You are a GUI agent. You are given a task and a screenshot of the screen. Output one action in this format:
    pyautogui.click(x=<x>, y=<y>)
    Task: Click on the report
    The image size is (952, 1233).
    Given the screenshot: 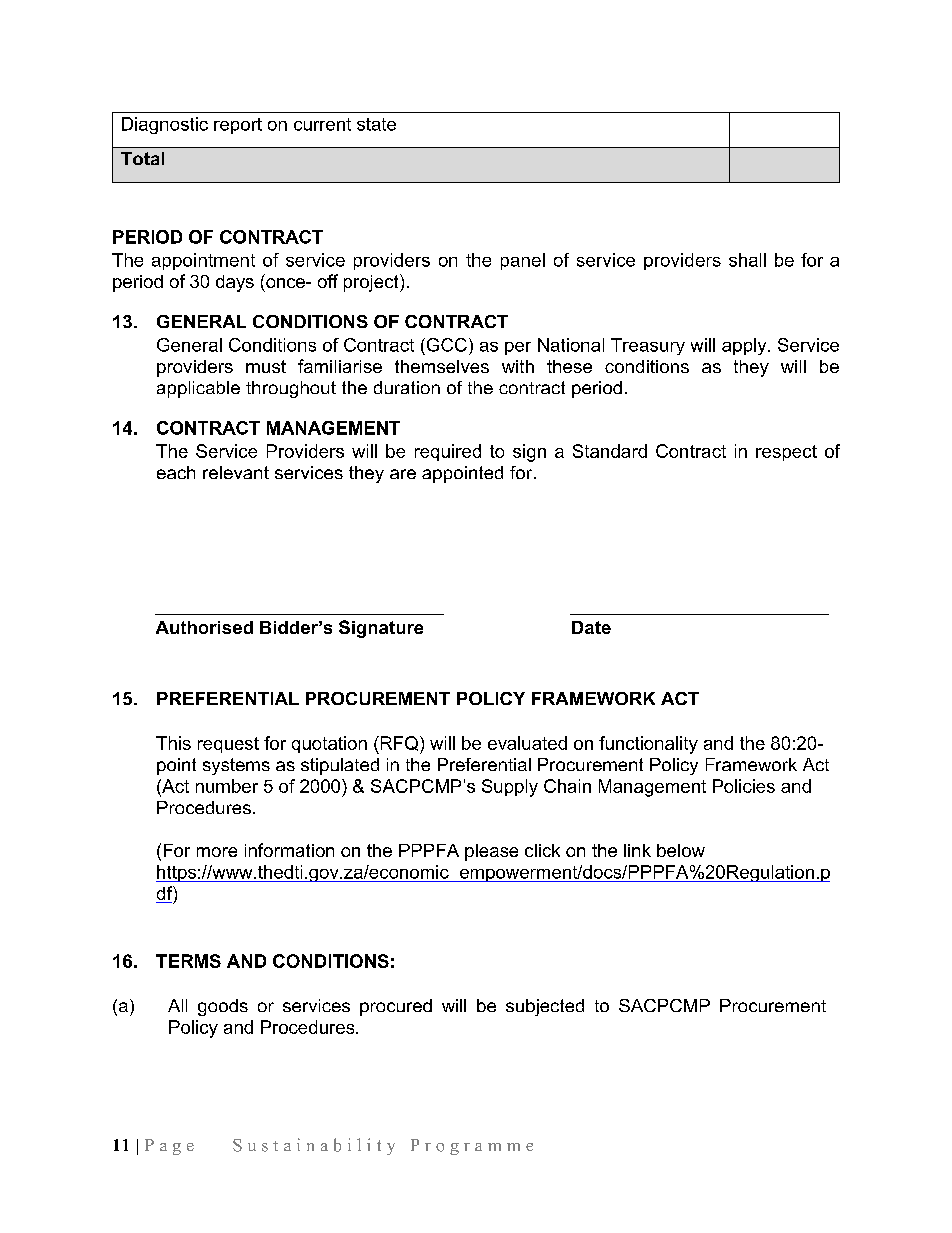 What is the action you would take?
    pyautogui.click(x=238, y=126)
